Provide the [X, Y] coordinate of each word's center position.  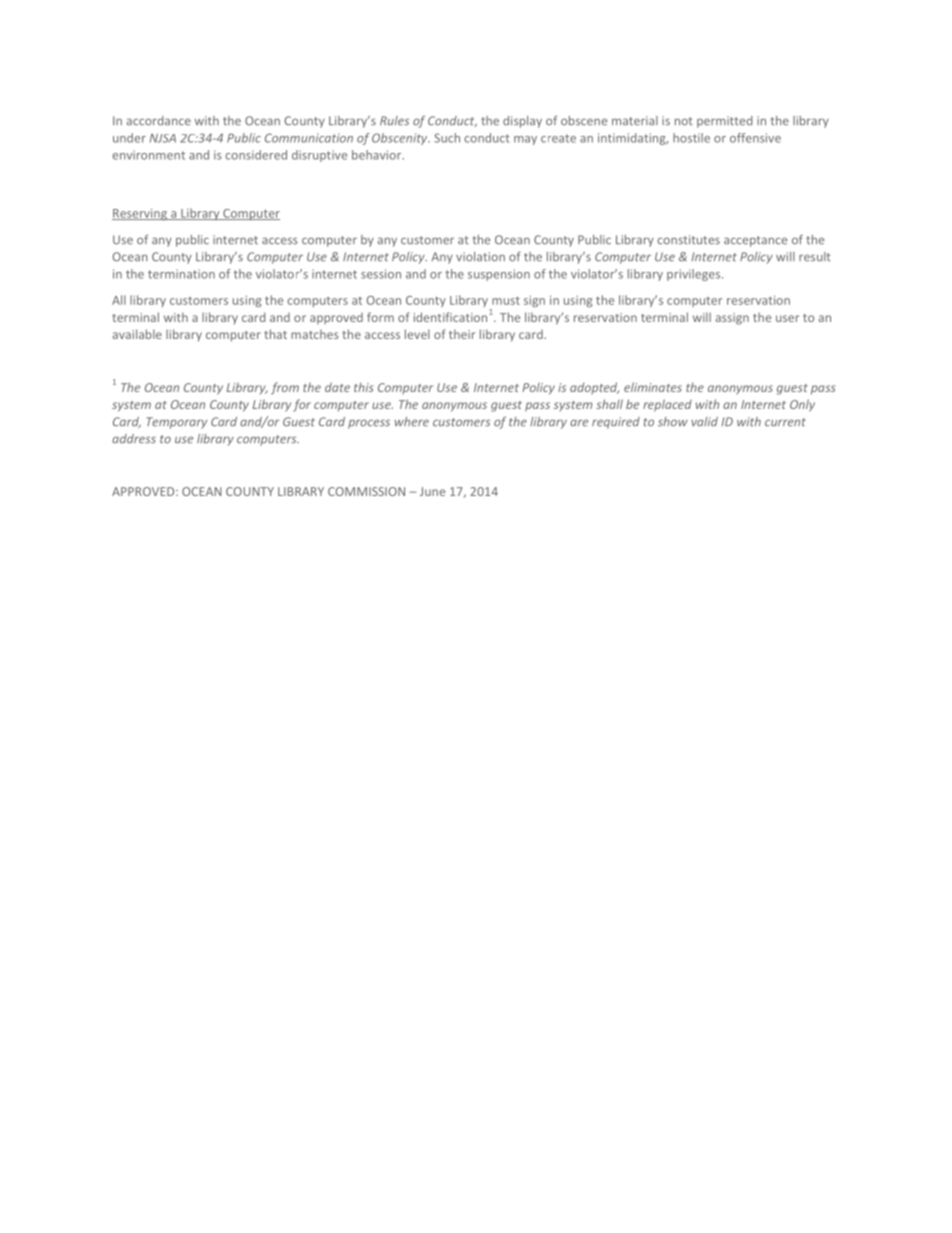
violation [480, 257]
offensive [755, 138]
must [506, 300]
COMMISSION [366, 491]
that [275, 334]
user [787, 318]
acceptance [755, 241]
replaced [667, 405]
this [364, 387]
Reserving [140, 214]
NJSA [163, 138]
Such [447, 138]
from [285, 388]
